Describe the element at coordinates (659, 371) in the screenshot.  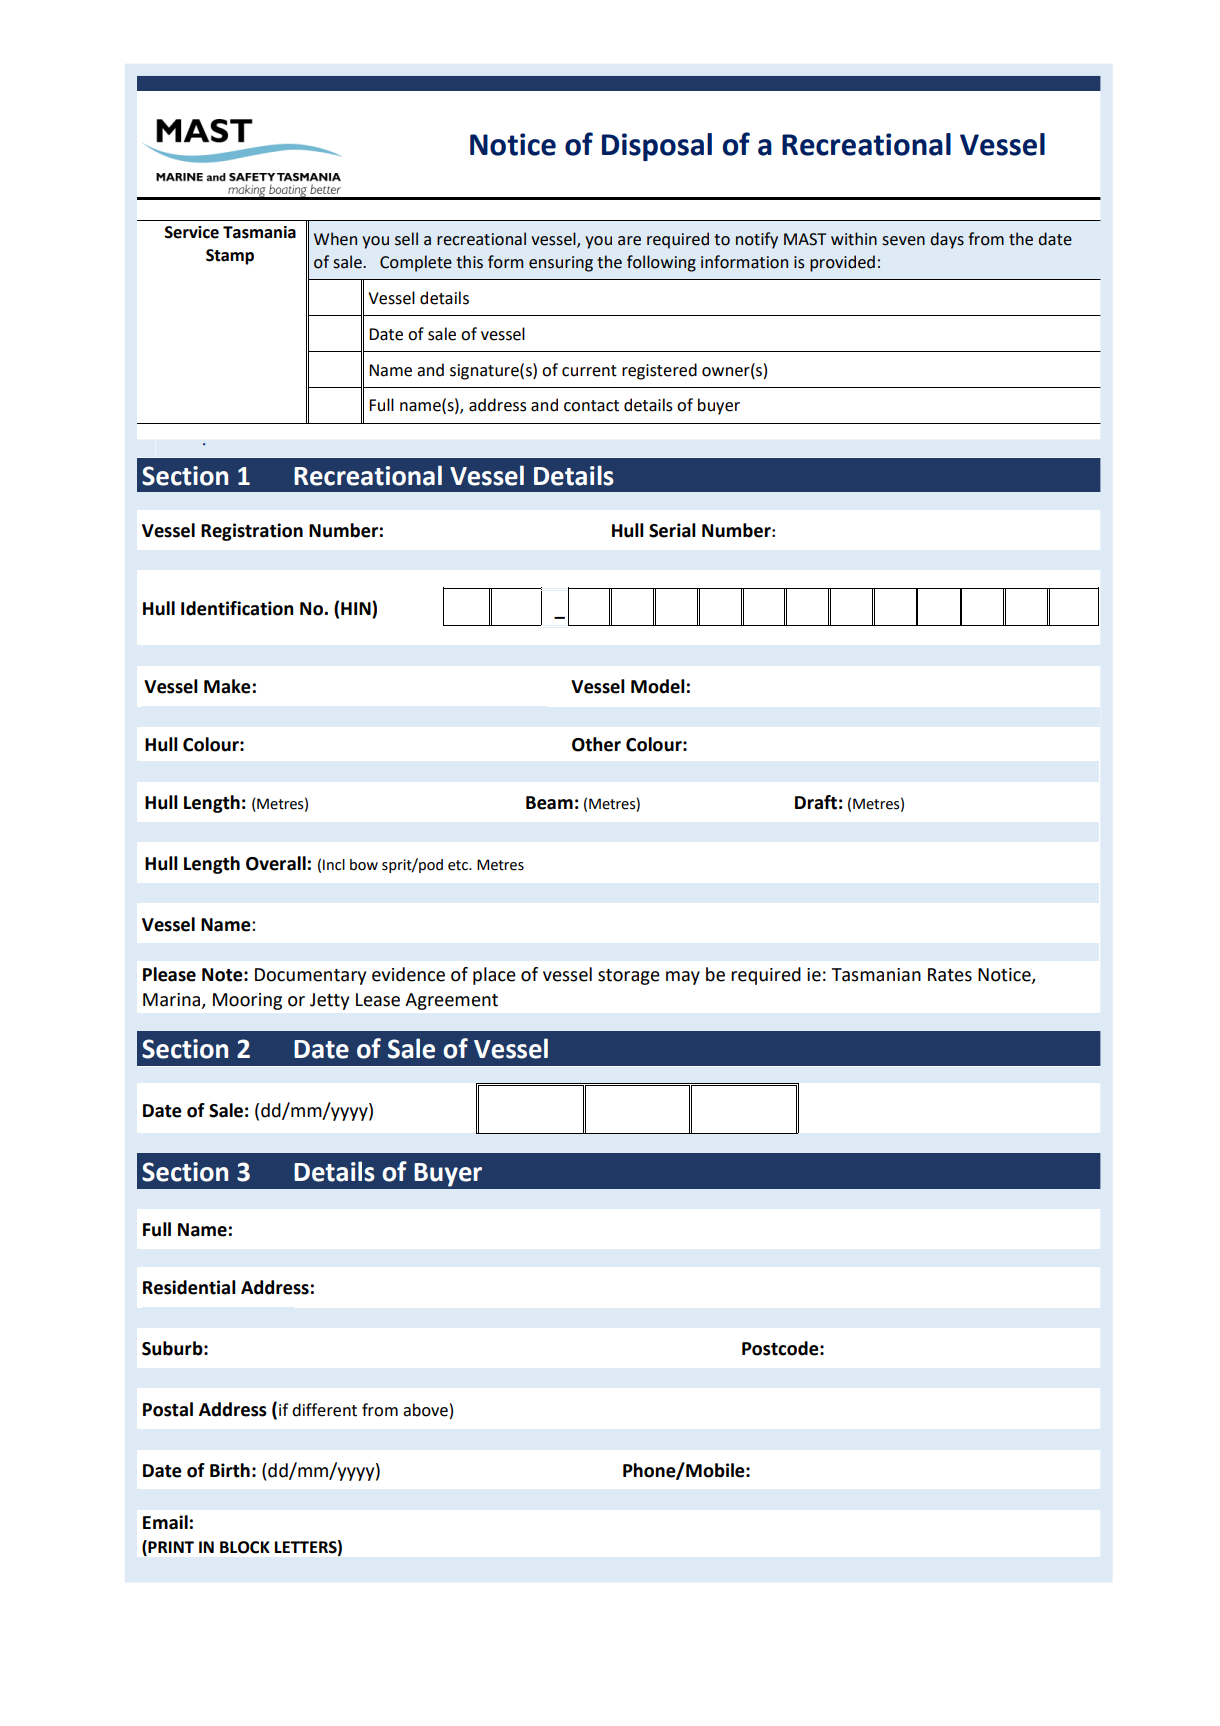
I see `registered` at that location.
